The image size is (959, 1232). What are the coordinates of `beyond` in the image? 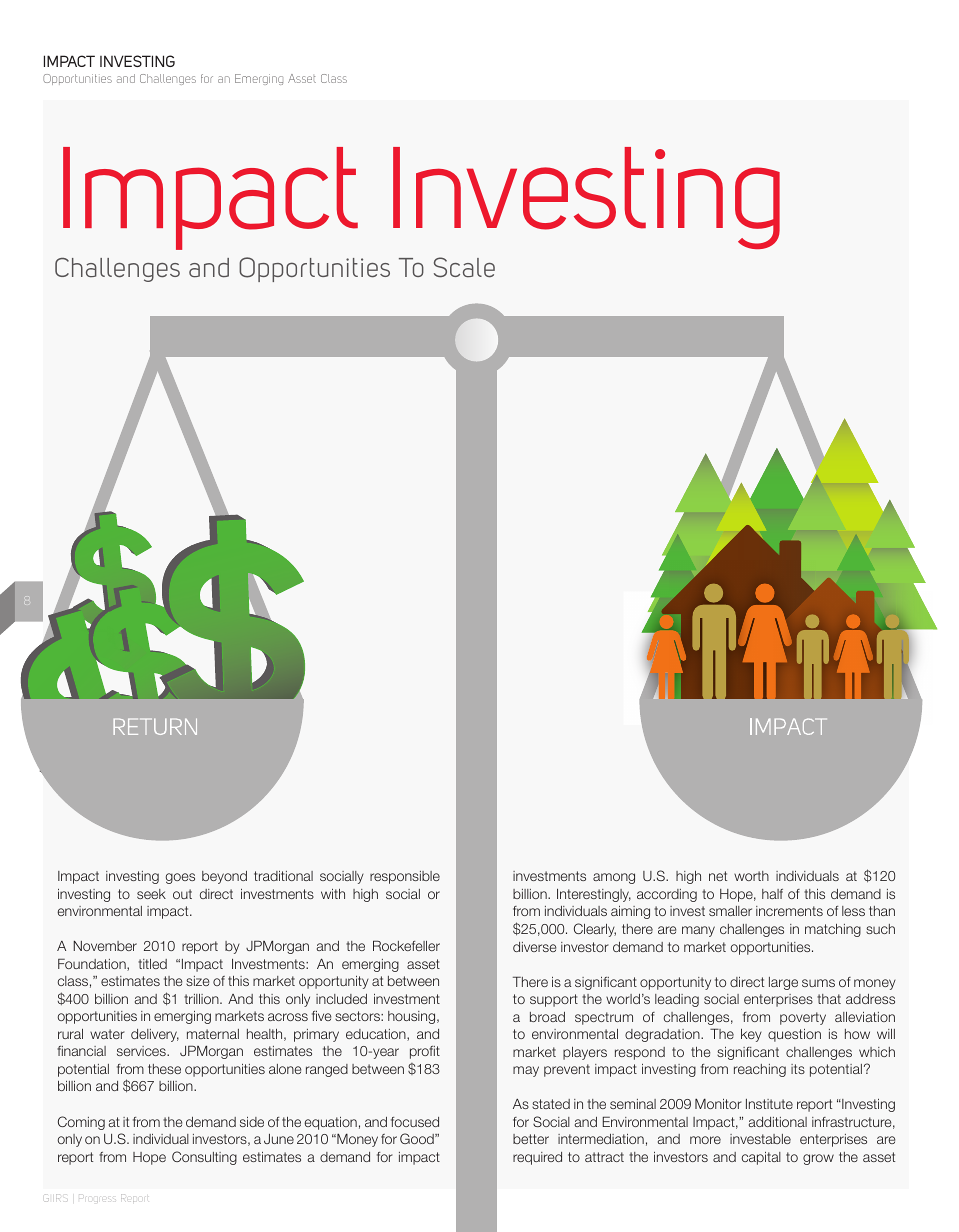 It's located at (224, 877).
